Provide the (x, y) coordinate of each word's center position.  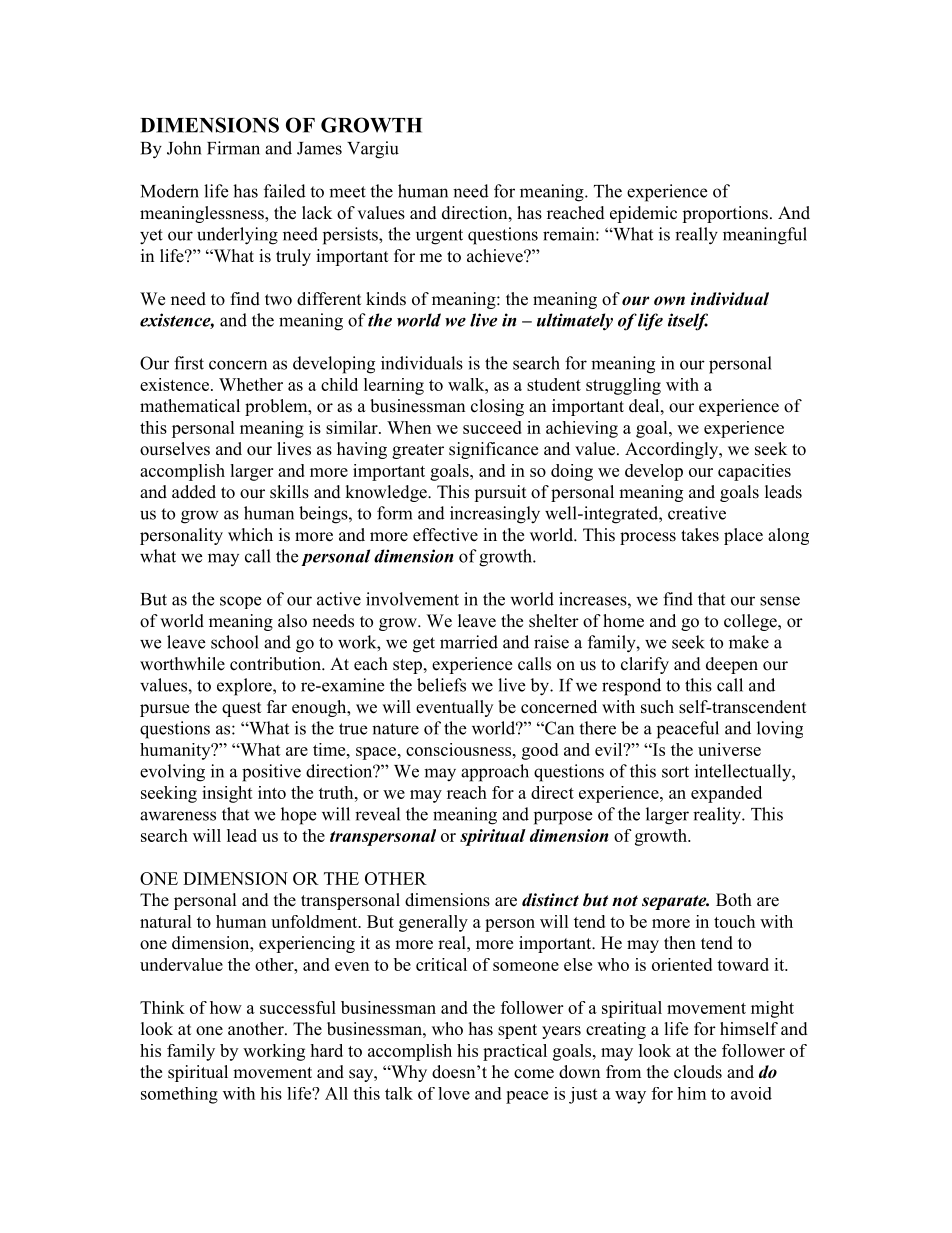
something (179, 1095)
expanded (726, 794)
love (454, 1093)
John (184, 148)
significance (493, 450)
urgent (439, 237)
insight (227, 794)
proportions (725, 214)
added (194, 492)
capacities (754, 472)
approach (495, 773)
